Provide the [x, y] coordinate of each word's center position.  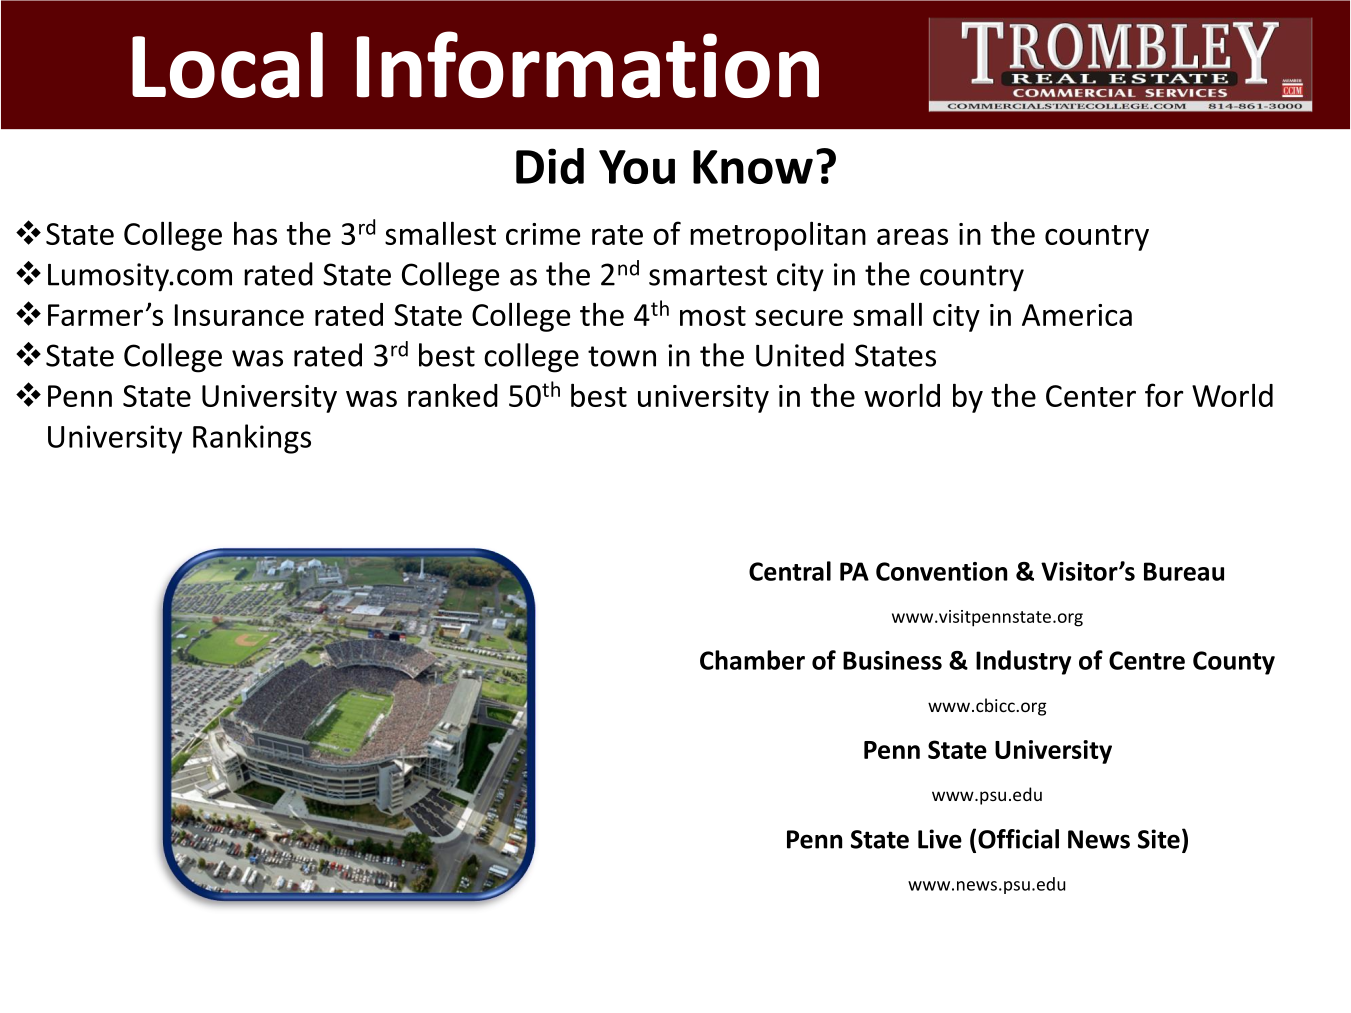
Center [1091, 396]
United [800, 355]
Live [940, 839]
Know [753, 167]
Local [227, 65]
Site [1159, 839]
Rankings [252, 439]
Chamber [752, 660]
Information [588, 64]
